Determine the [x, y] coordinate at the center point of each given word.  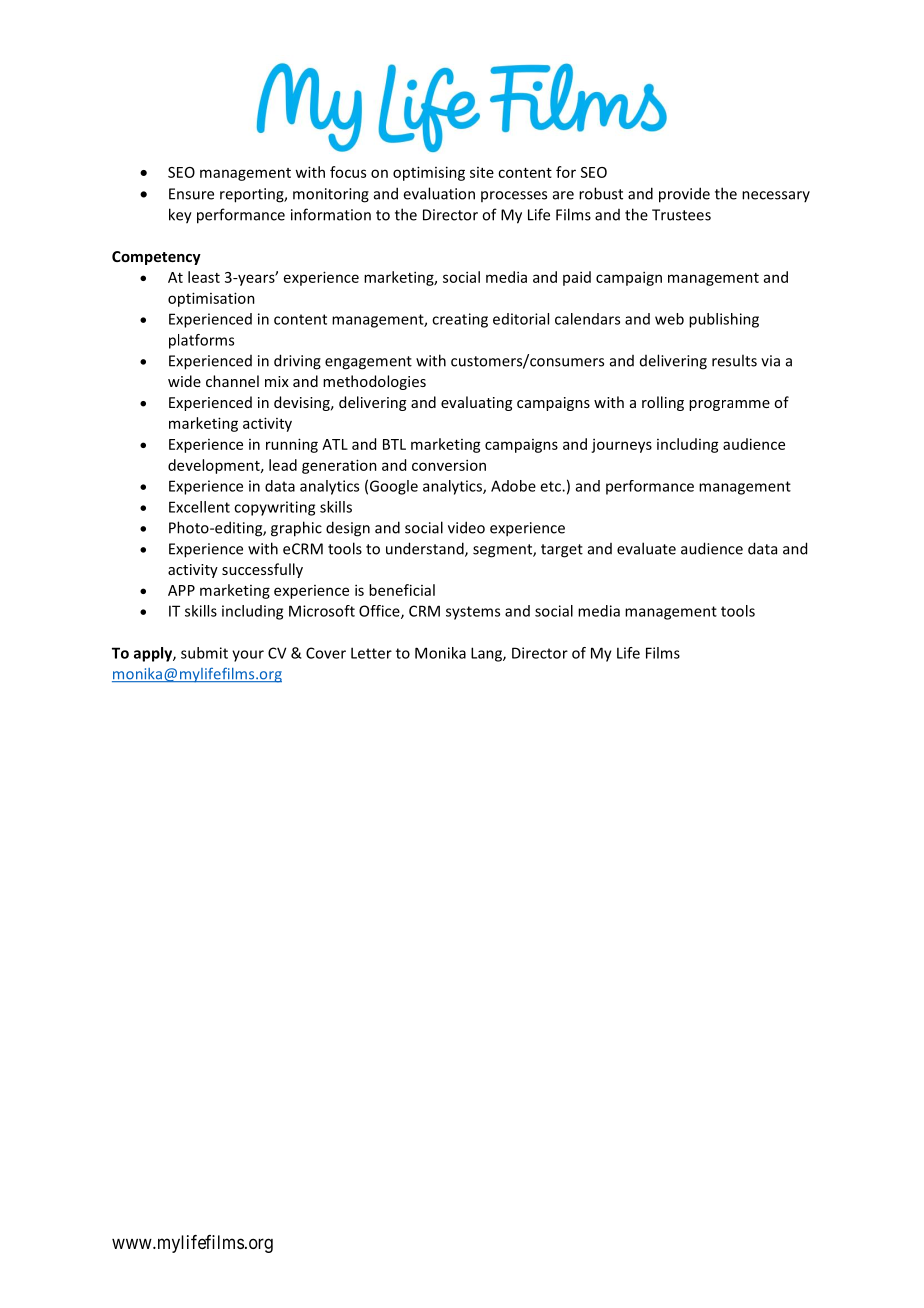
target [562, 551]
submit [204, 653]
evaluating [476, 403]
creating [460, 320]
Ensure [191, 194]
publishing [724, 320]
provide [684, 195]
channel [232, 381]
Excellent [199, 507]
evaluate [646, 548]
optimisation [211, 299]
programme [729, 405]
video [466, 527]
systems [473, 613]
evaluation [439, 193]
